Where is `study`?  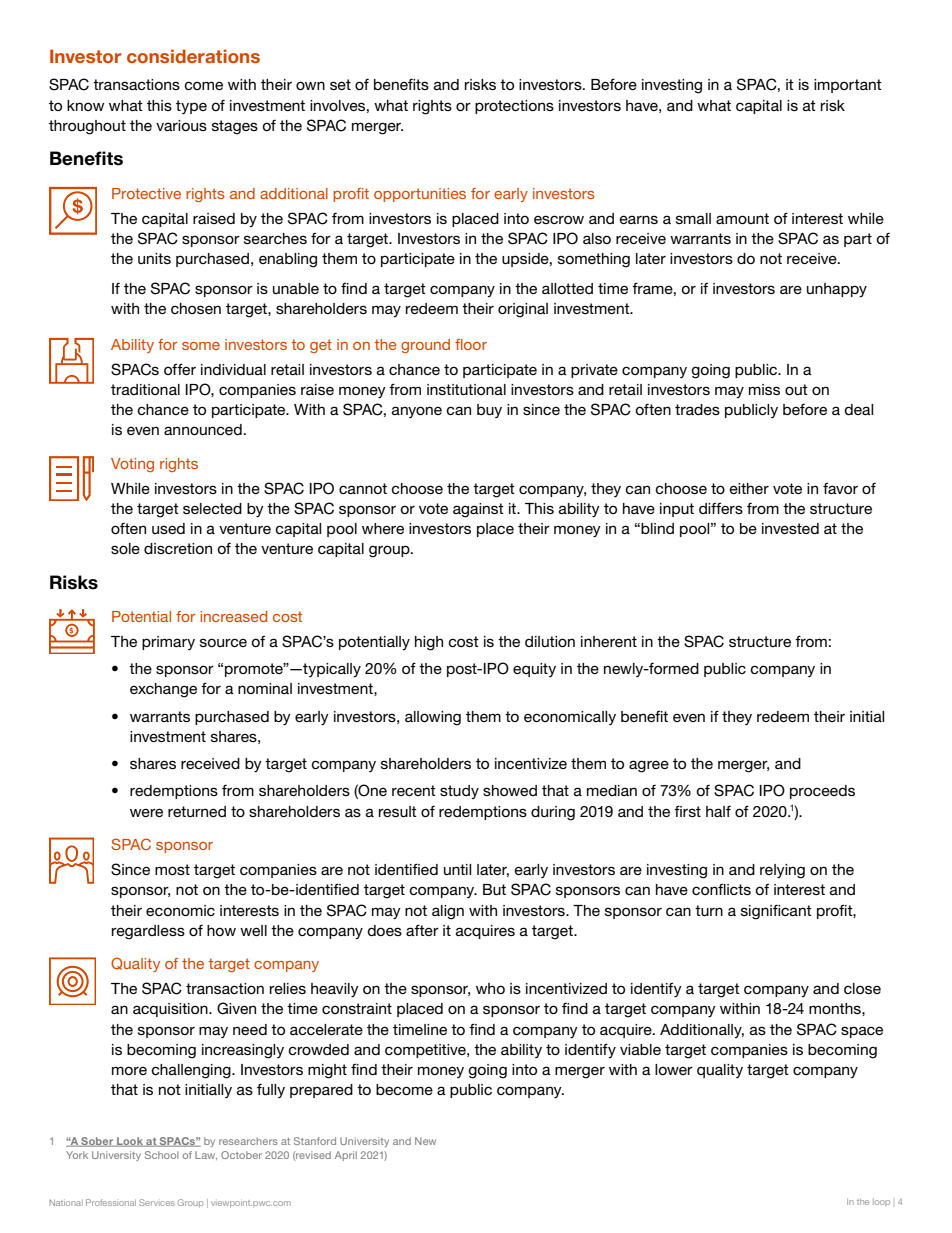
study is located at coordinates (459, 792).
